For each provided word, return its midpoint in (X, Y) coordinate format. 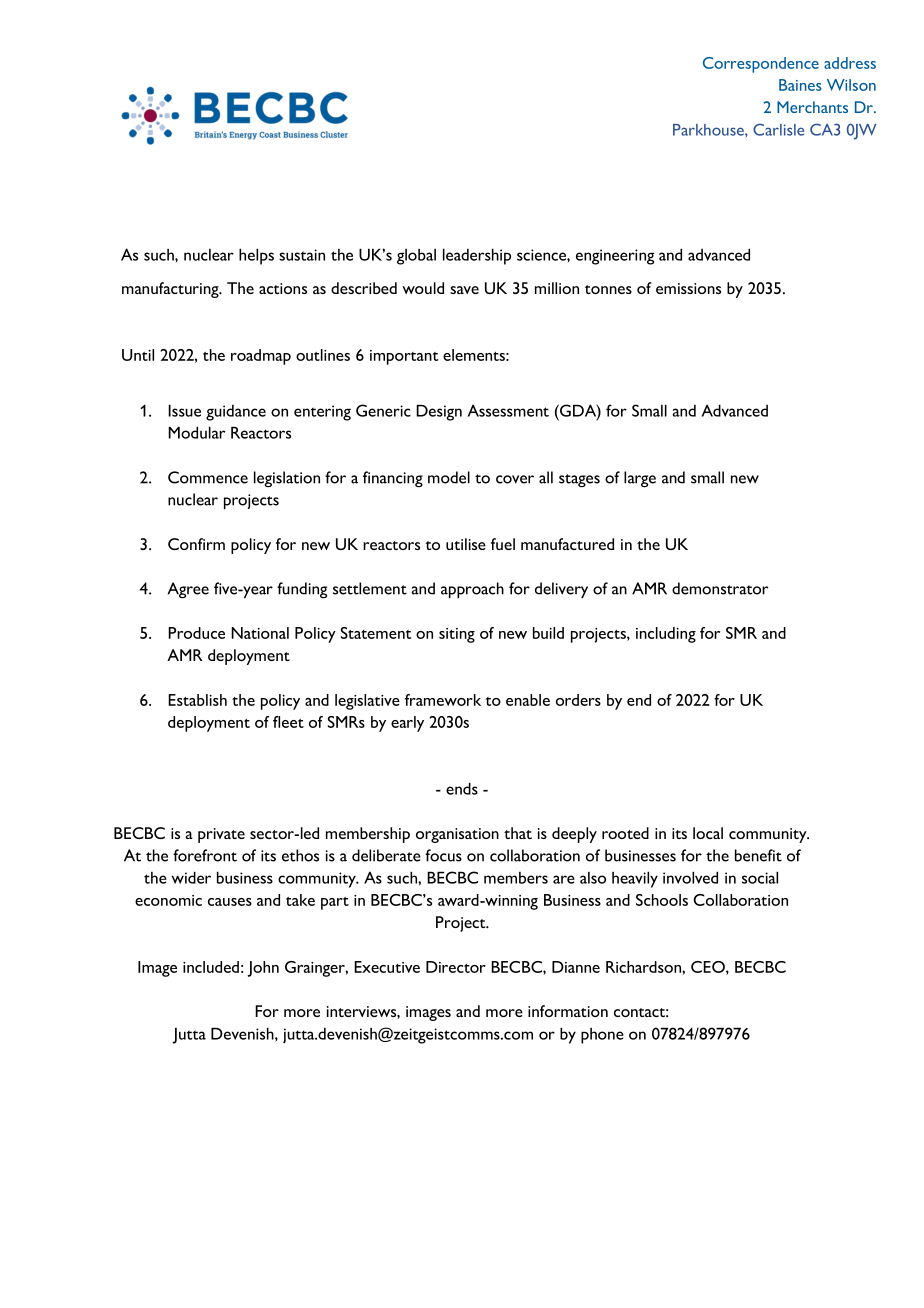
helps (256, 256)
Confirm (196, 544)
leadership (477, 256)
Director (456, 967)
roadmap (261, 357)
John (263, 969)
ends (462, 788)
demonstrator (720, 588)
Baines (800, 85)
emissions (688, 288)
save (464, 290)
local (708, 833)
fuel (503, 544)
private (221, 835)
